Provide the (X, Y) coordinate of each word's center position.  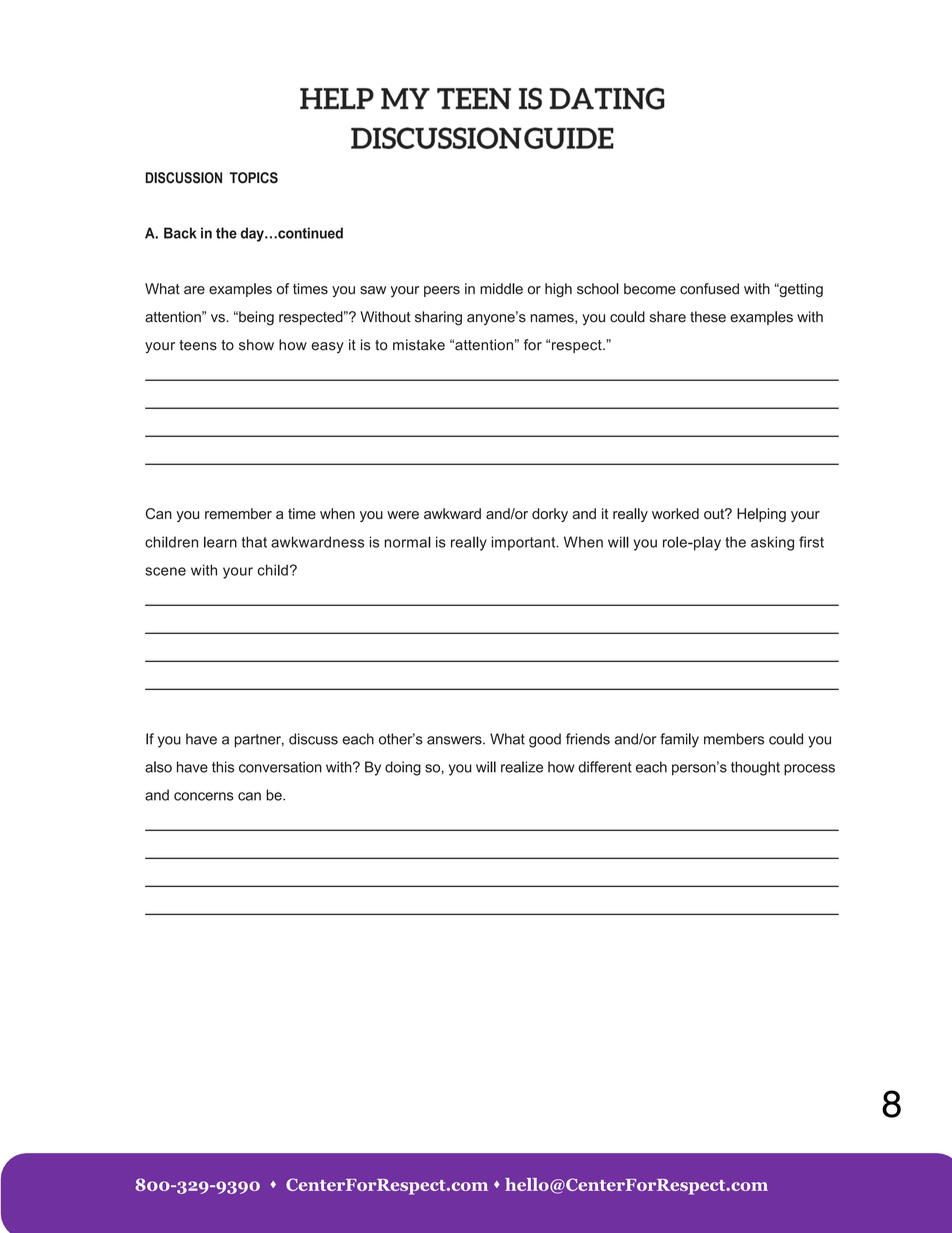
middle (501, 289)
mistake (419, 345)
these (708, 317)
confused (709, 289)
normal (407, 542)
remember (238, 513)
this (223, 767)
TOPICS (253, 178)
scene (165, 571)
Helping (761, 515)
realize (522, 767)
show (256, 345)
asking (772, 543)
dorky (550, 515)
